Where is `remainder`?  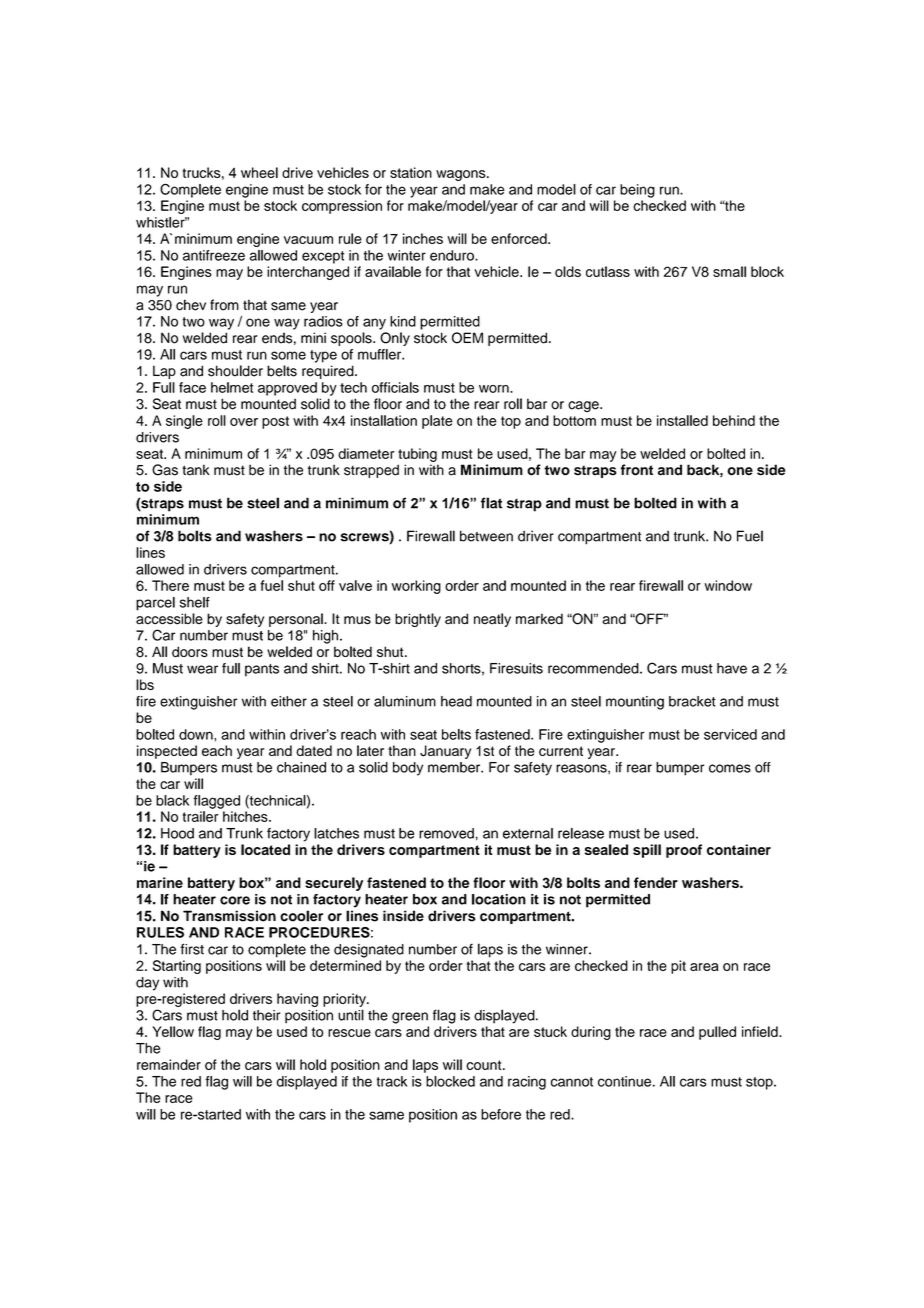
remainder is located at coordinates (169, 1064).
